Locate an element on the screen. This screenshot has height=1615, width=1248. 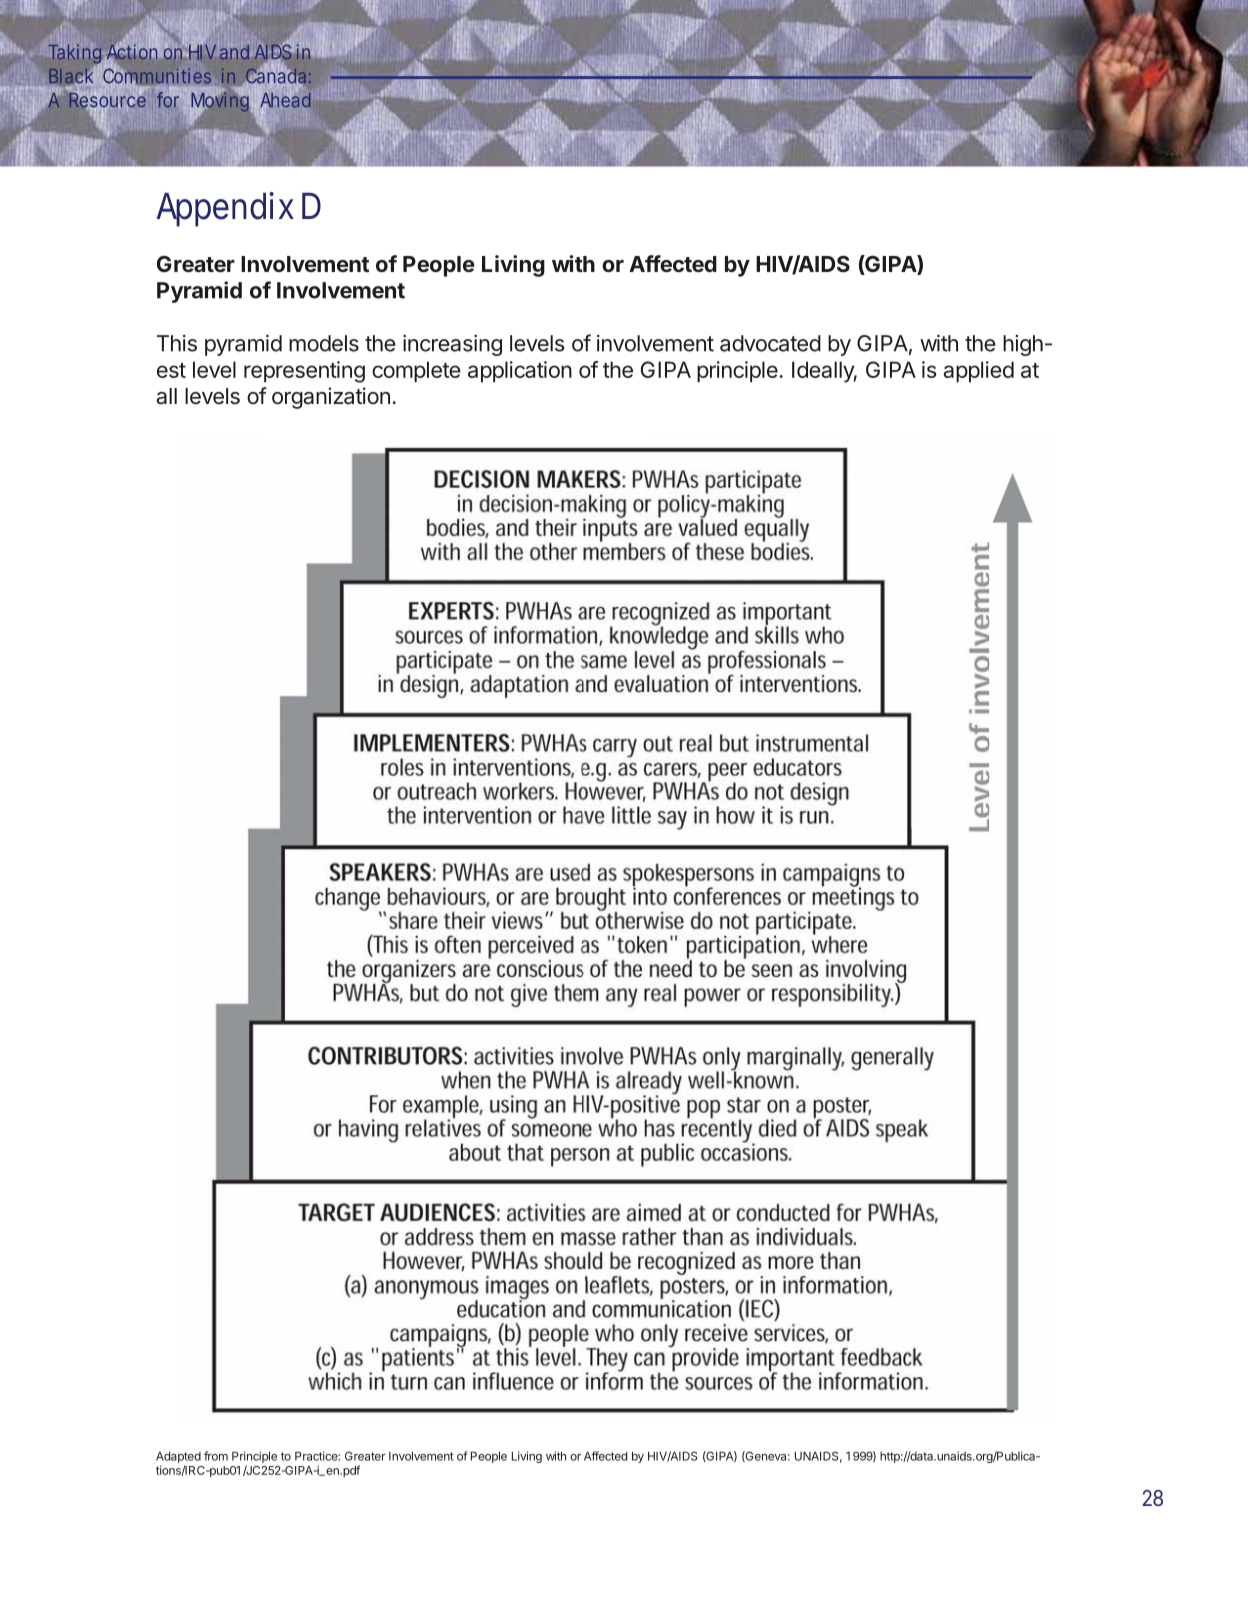
increasing is located at coordinates (452, 345).
